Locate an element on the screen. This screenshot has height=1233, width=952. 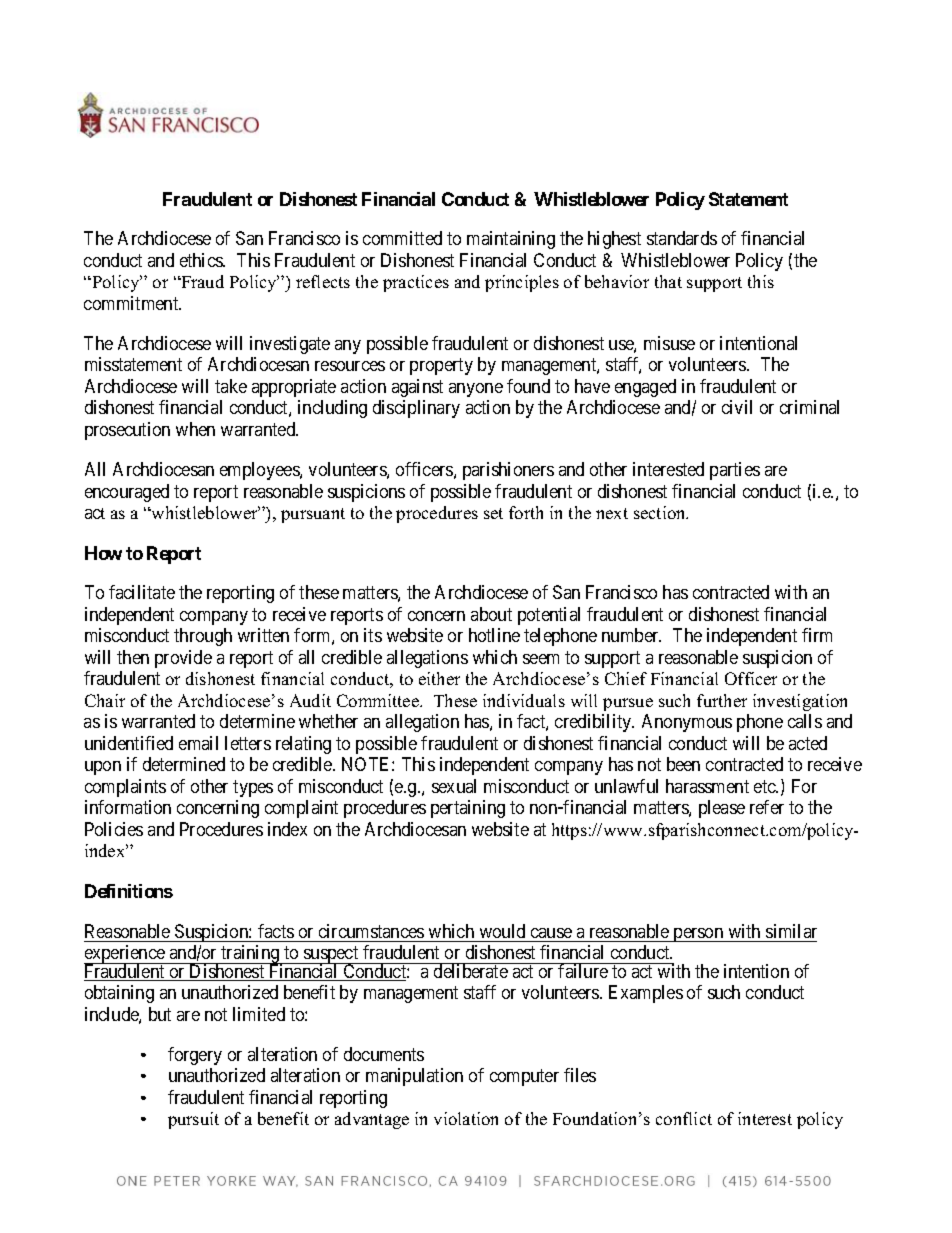
training is located at coordinates (250, 955).
